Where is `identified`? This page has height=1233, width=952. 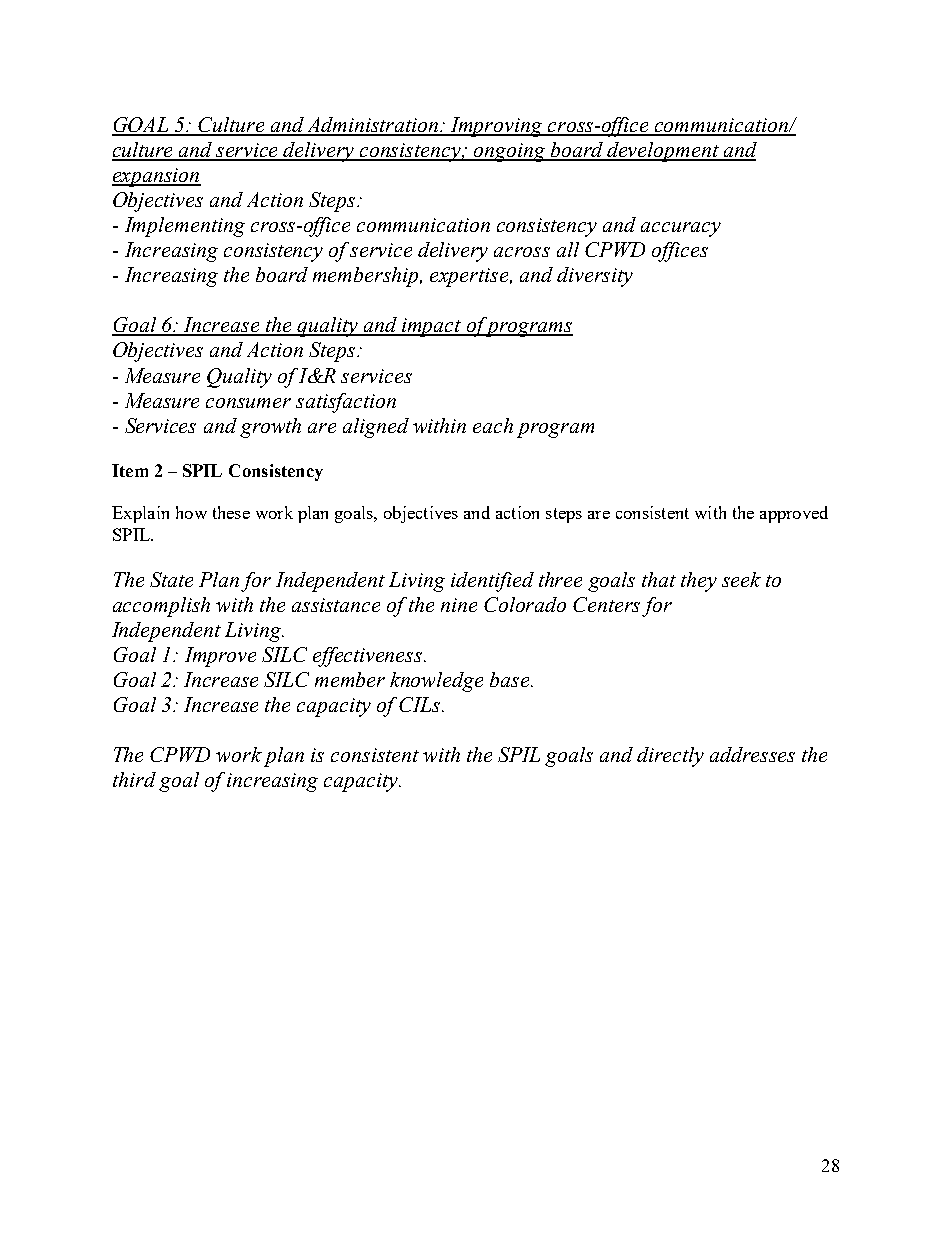
identified is located at coordinates (492, 582).
